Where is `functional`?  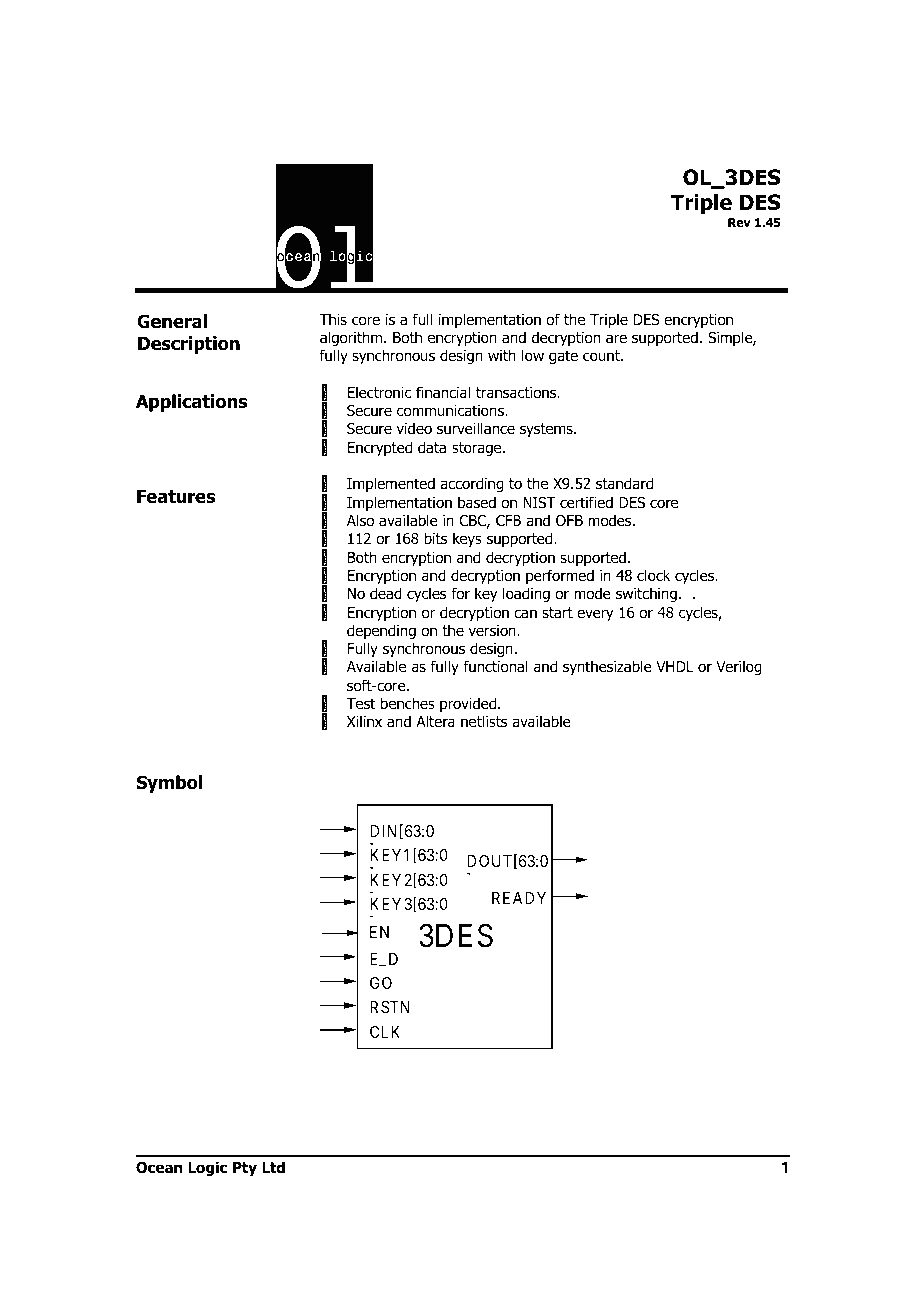 functional is located at coordinates (495, 666).
